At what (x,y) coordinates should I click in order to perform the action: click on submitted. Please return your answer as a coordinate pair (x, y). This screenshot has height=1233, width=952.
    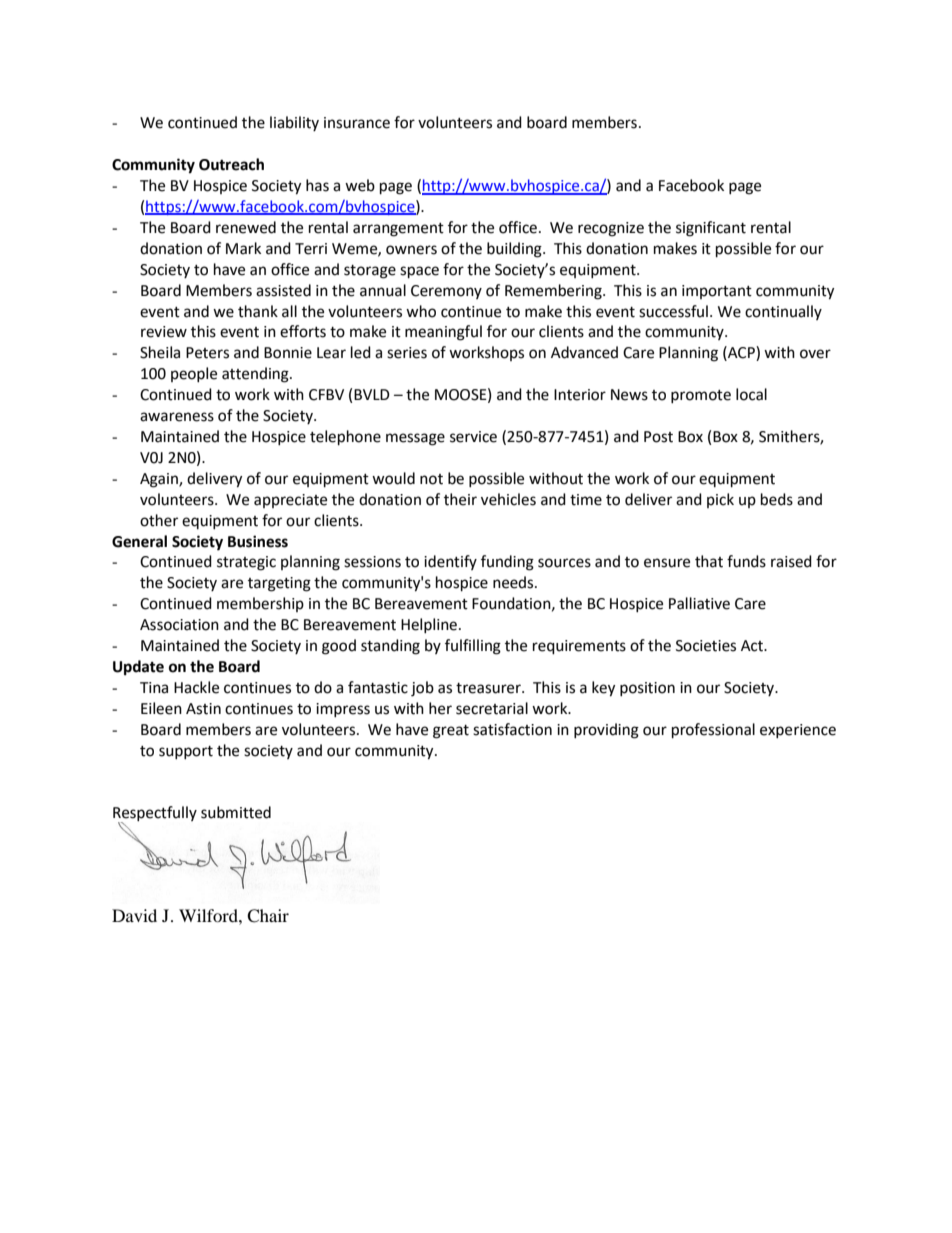
    Looking at the image, I should click on (236, 812).
